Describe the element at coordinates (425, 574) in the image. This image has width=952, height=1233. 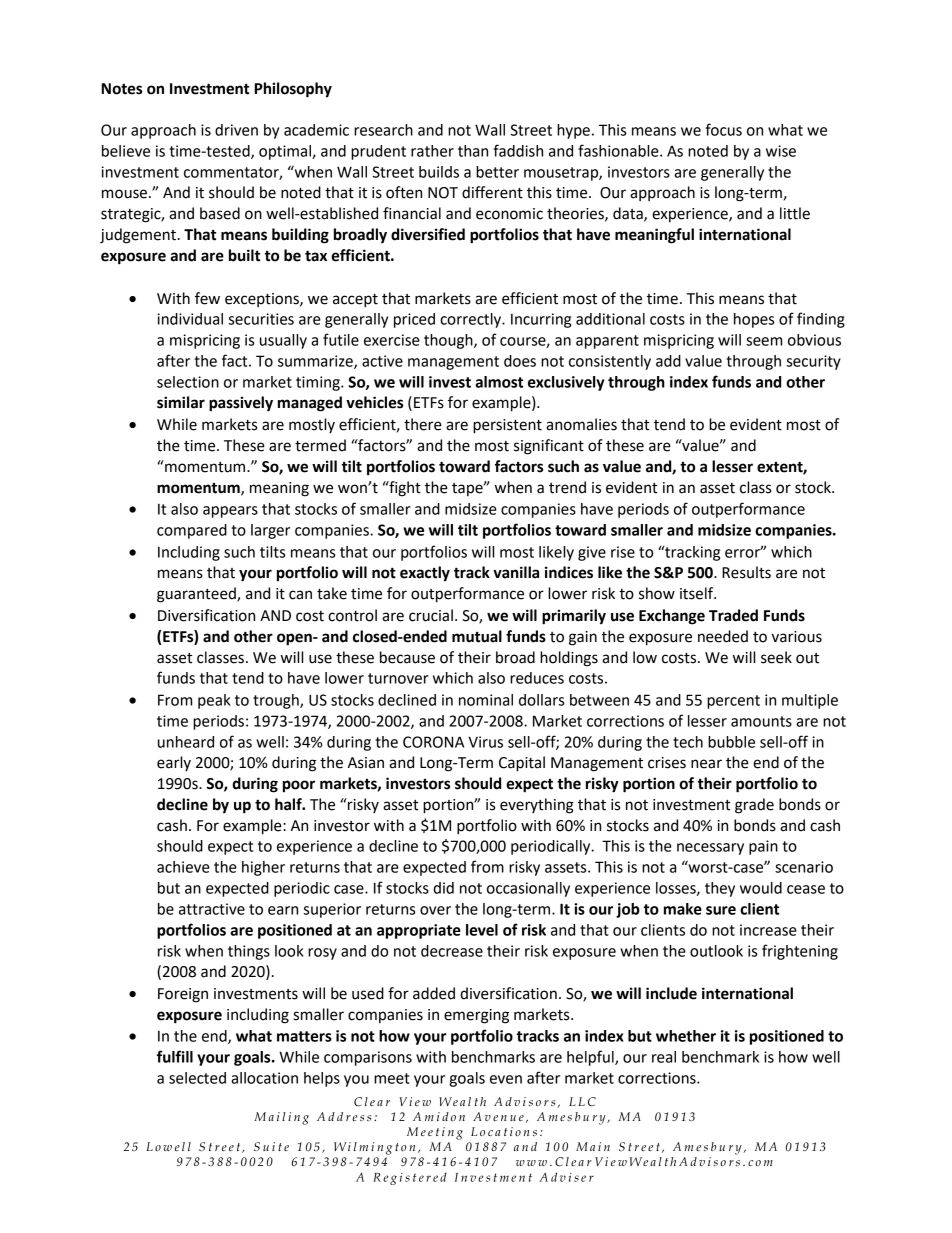
I see `exactly` at that location.
